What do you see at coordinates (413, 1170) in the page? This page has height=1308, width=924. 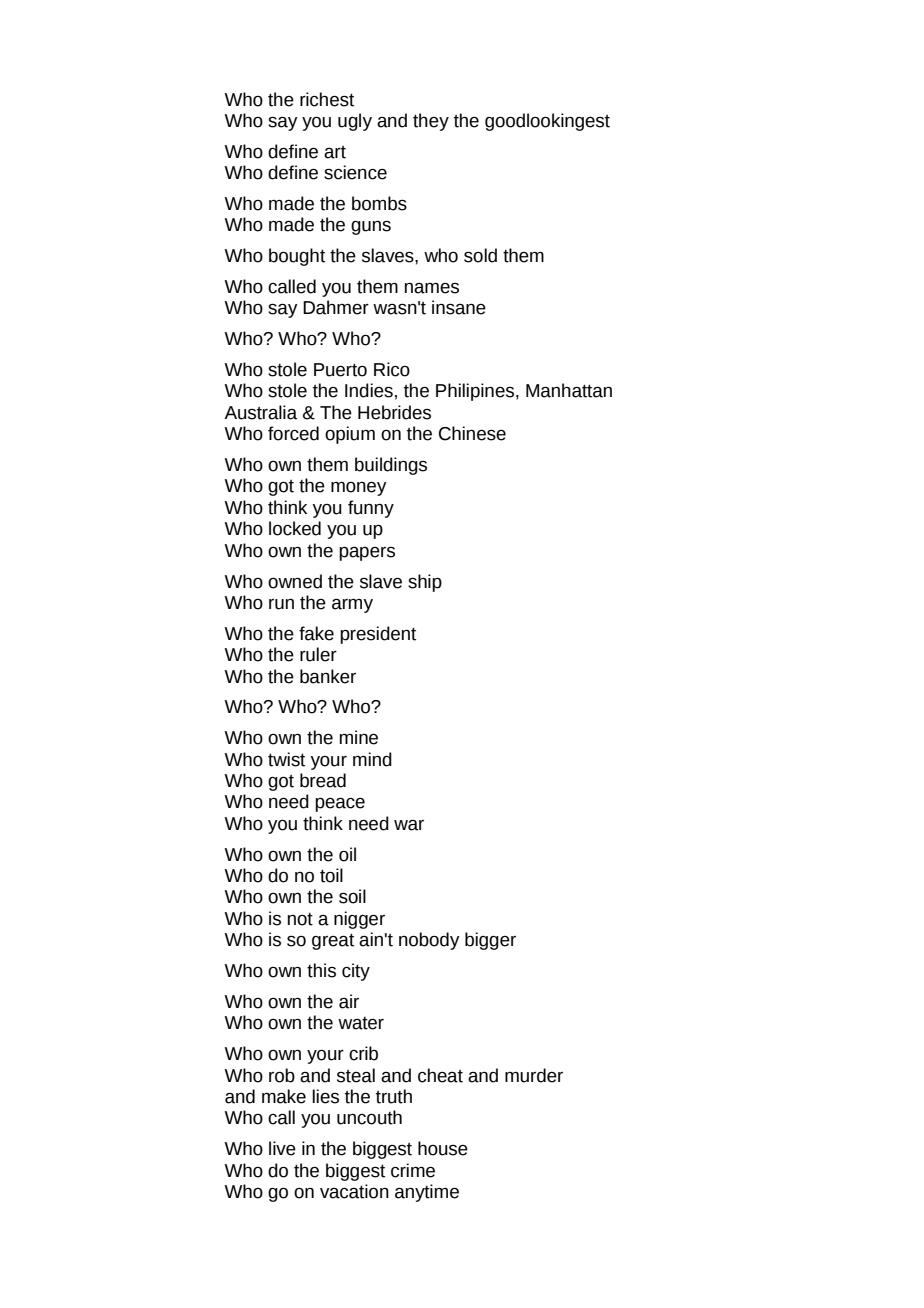 I see `crime` at bounding box center [413, 1170].
